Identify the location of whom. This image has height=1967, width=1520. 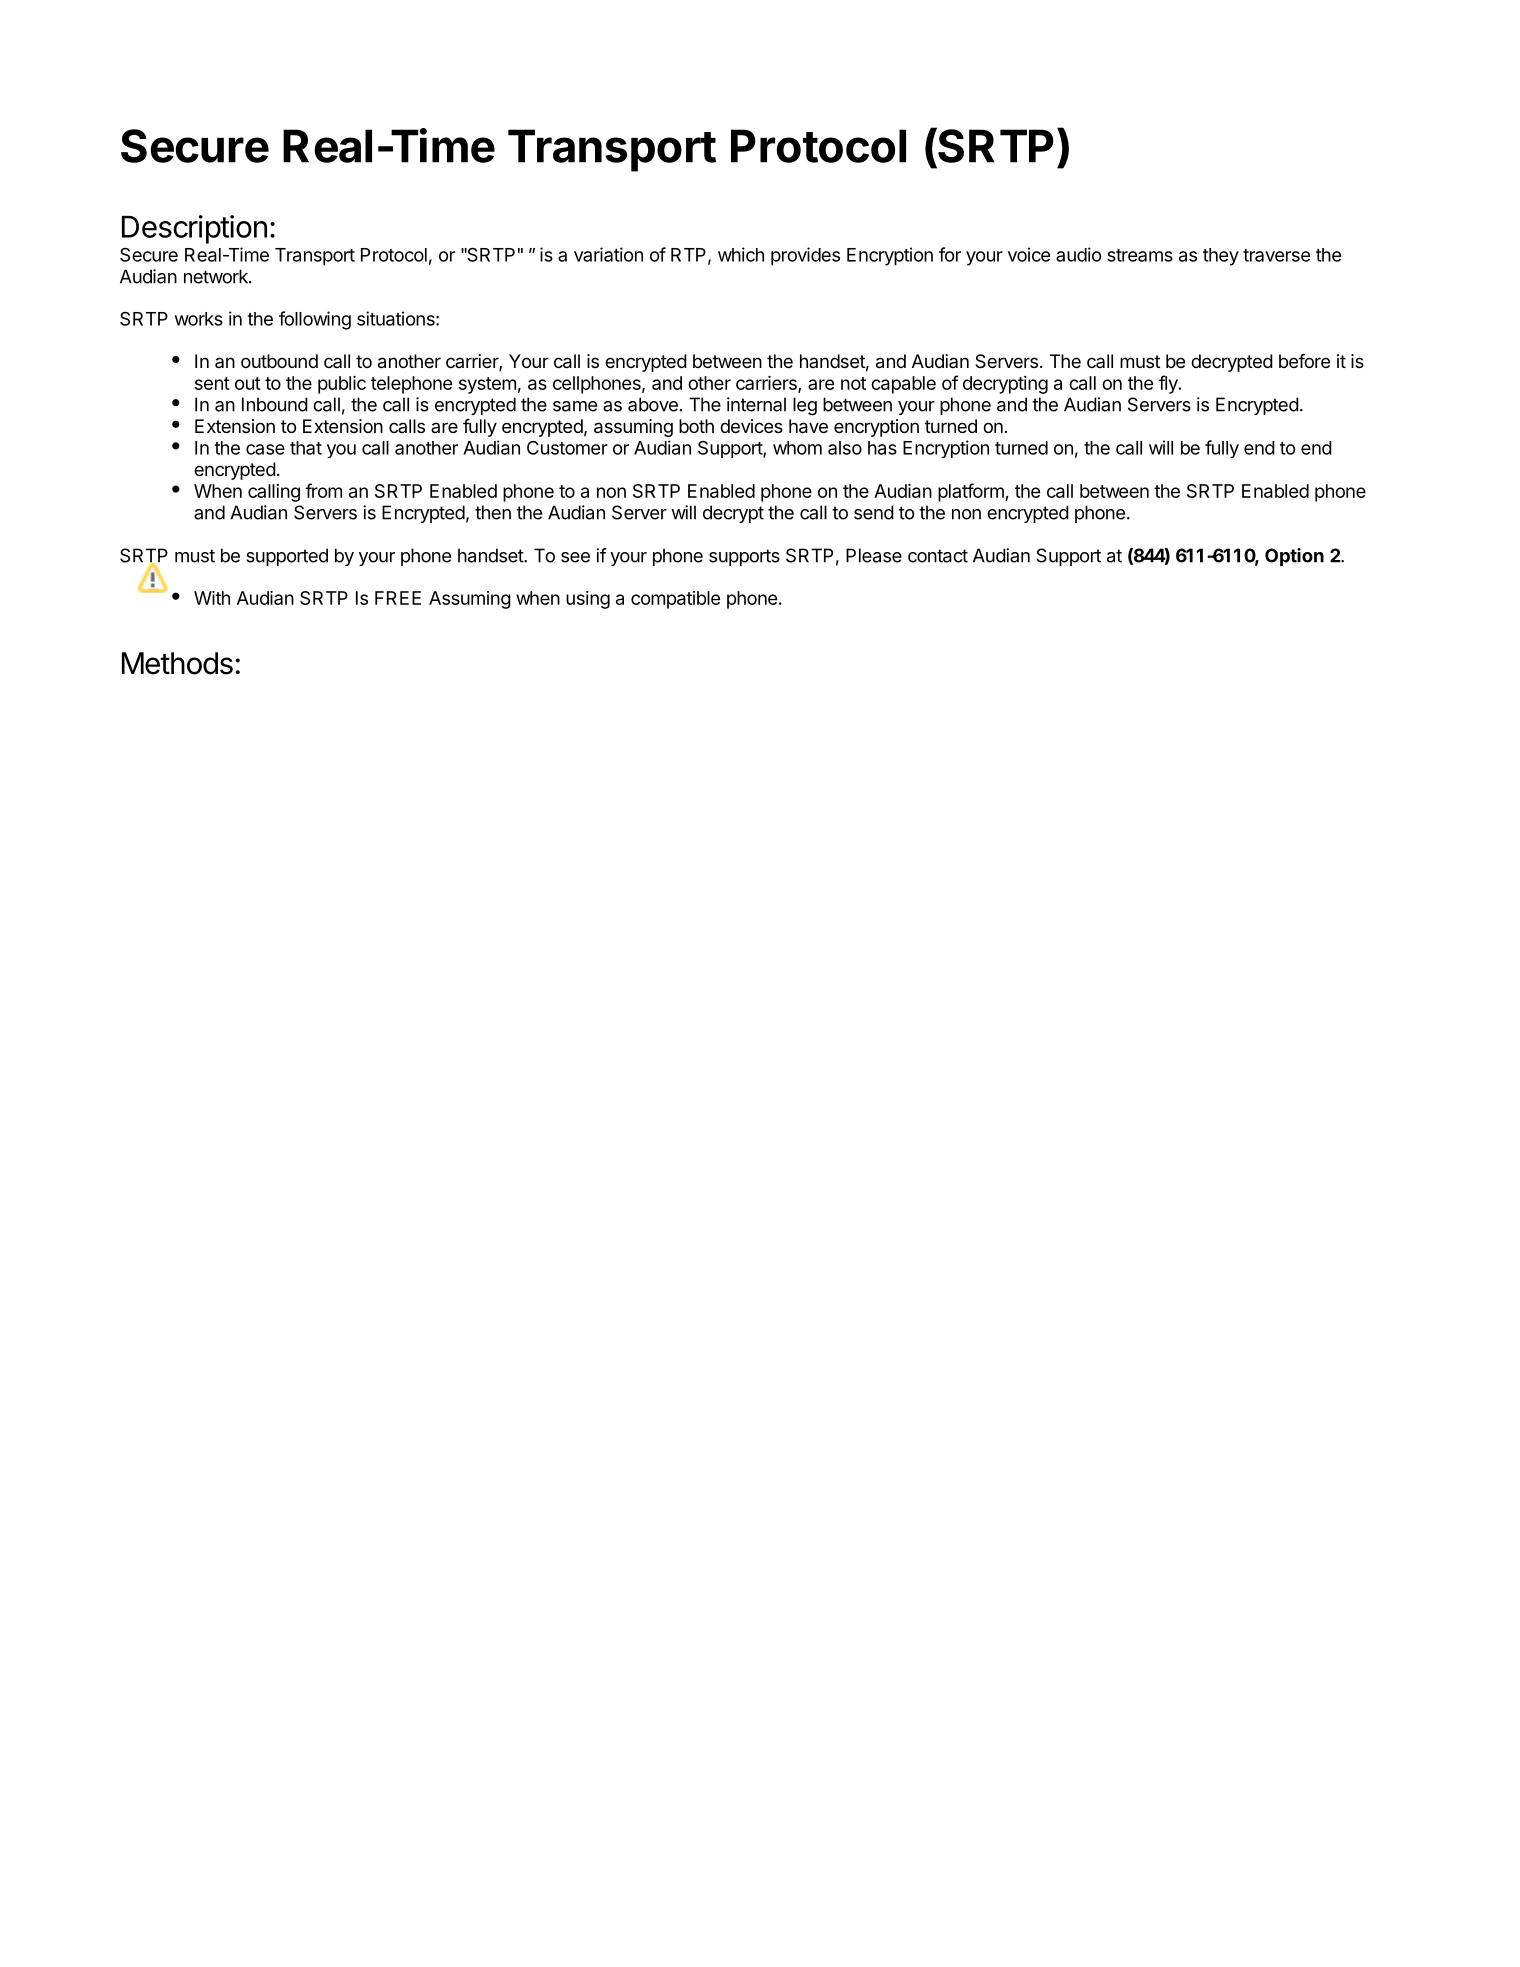
(797, 448).
